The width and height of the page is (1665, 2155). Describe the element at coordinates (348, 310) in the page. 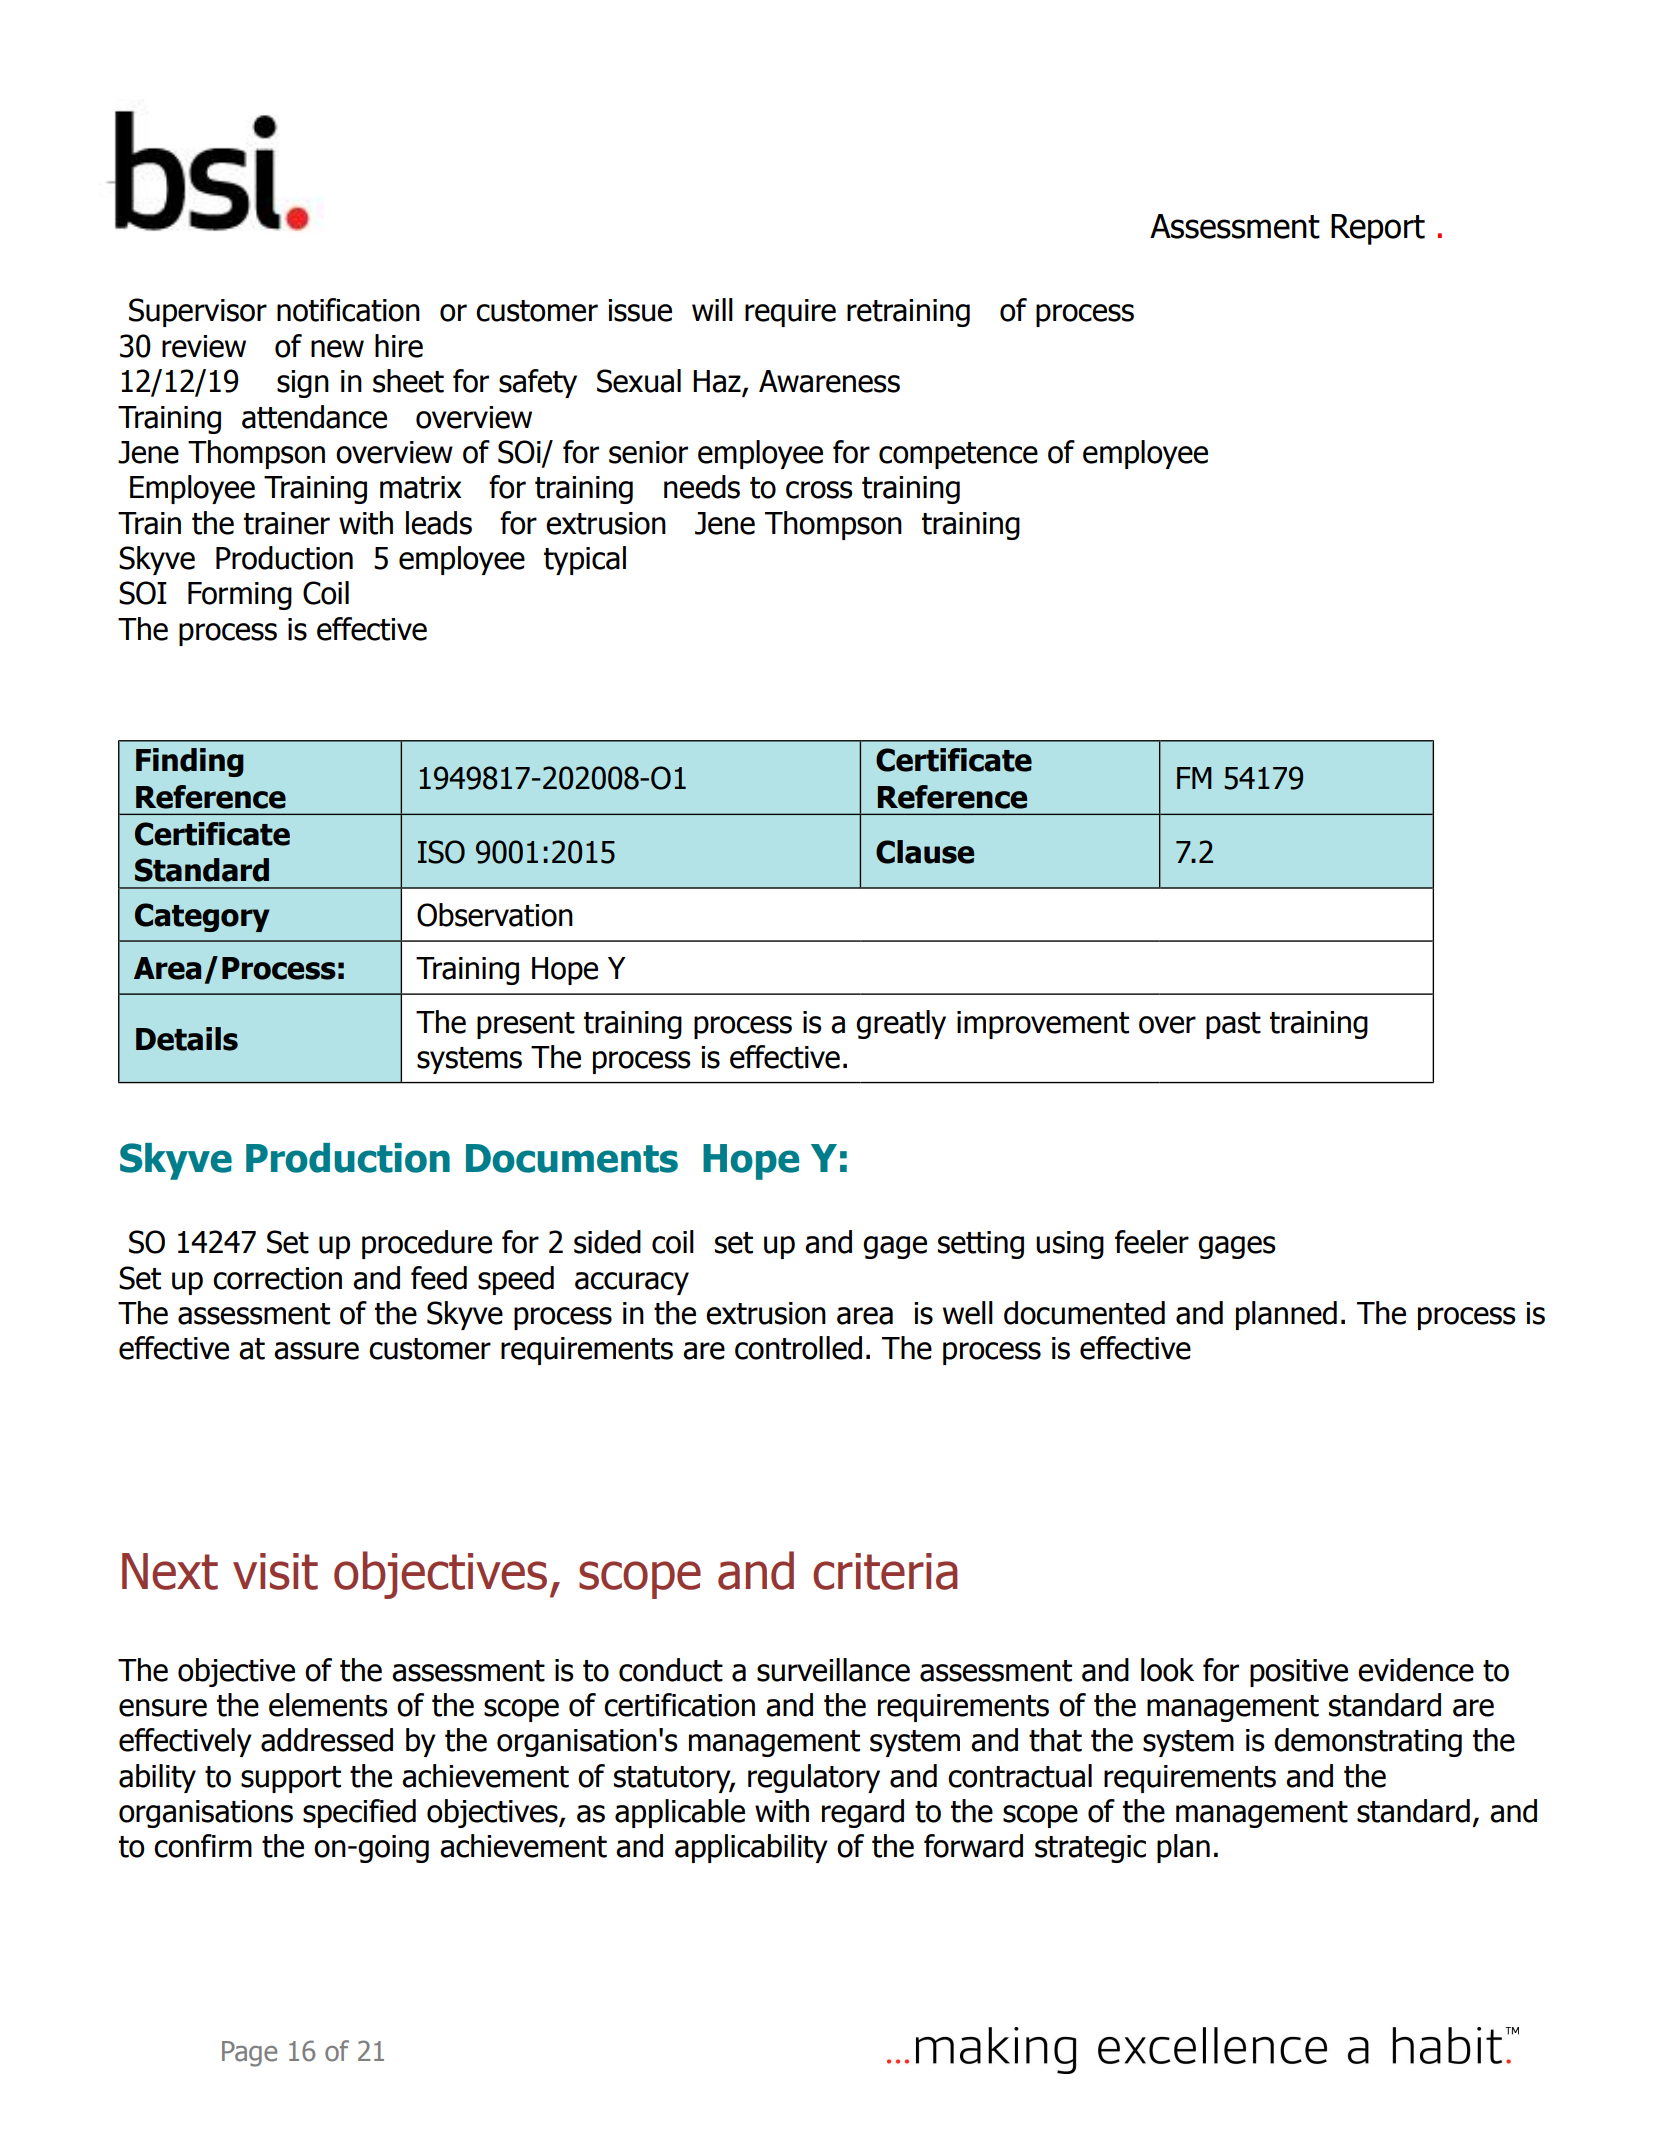

I see `notification` at that location.
